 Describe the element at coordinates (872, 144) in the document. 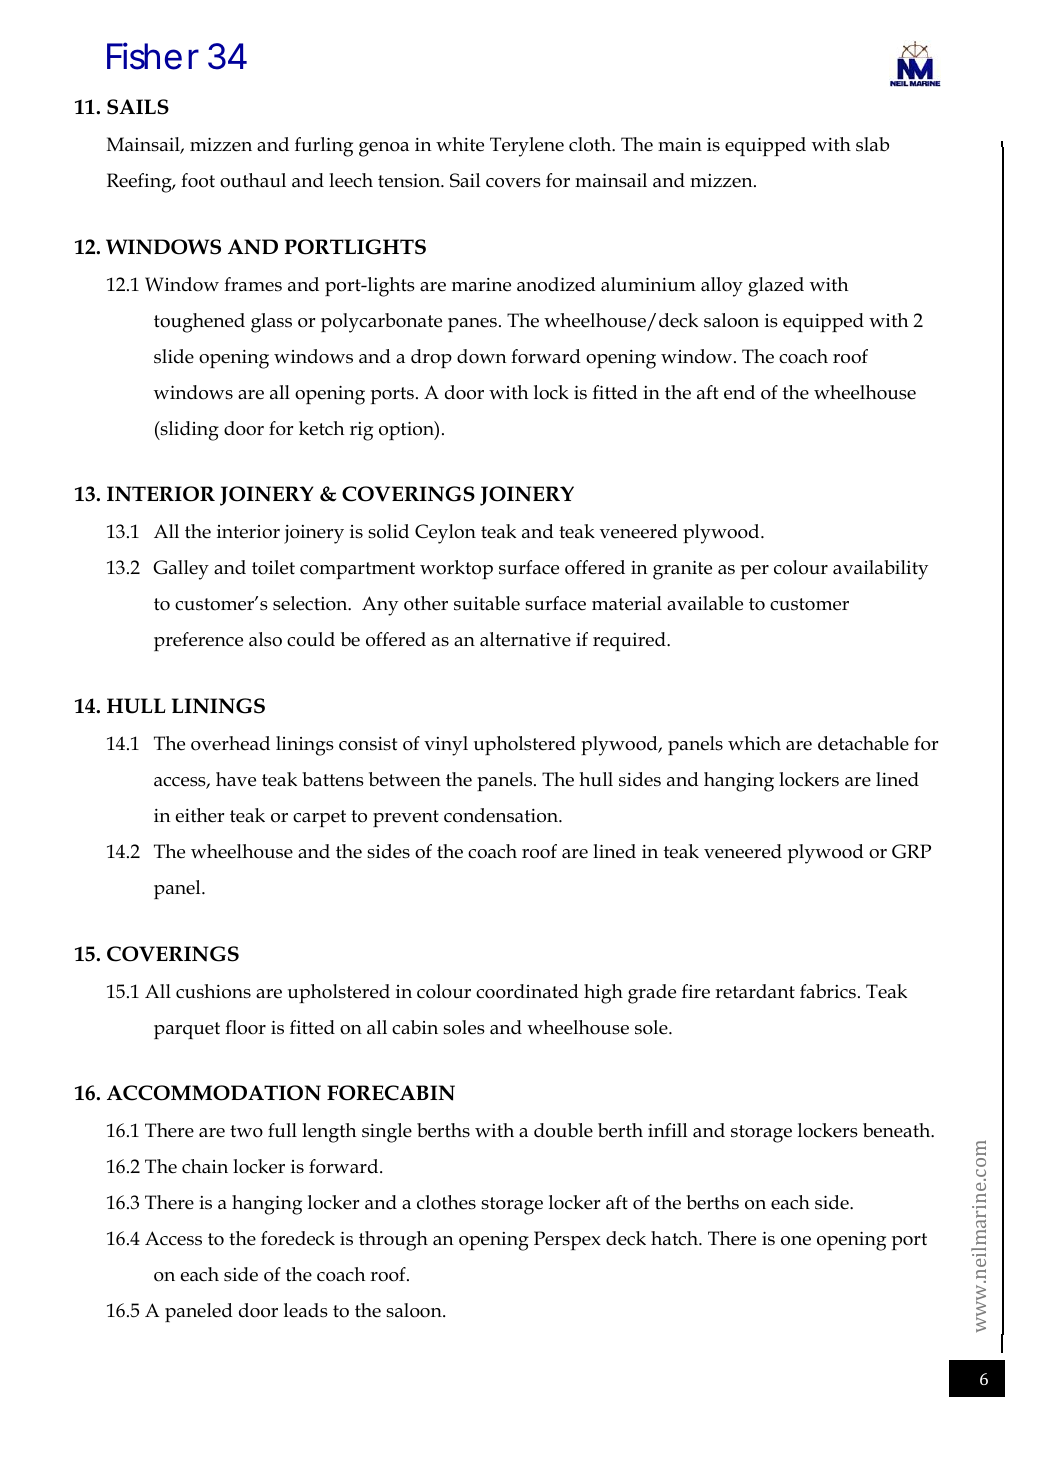

I see `slab` at that location.
